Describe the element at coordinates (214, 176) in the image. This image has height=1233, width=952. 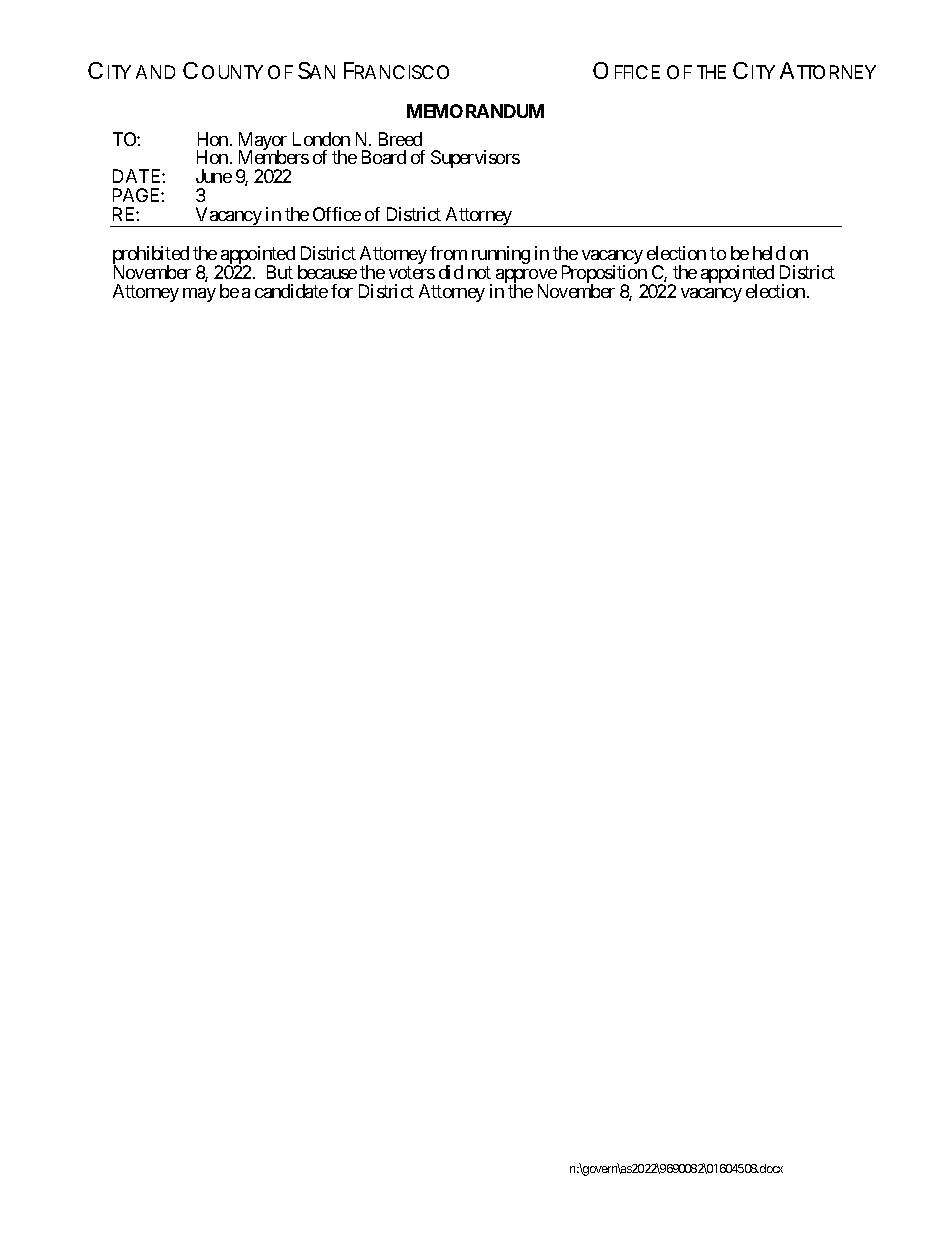
I see `June` at that location.
